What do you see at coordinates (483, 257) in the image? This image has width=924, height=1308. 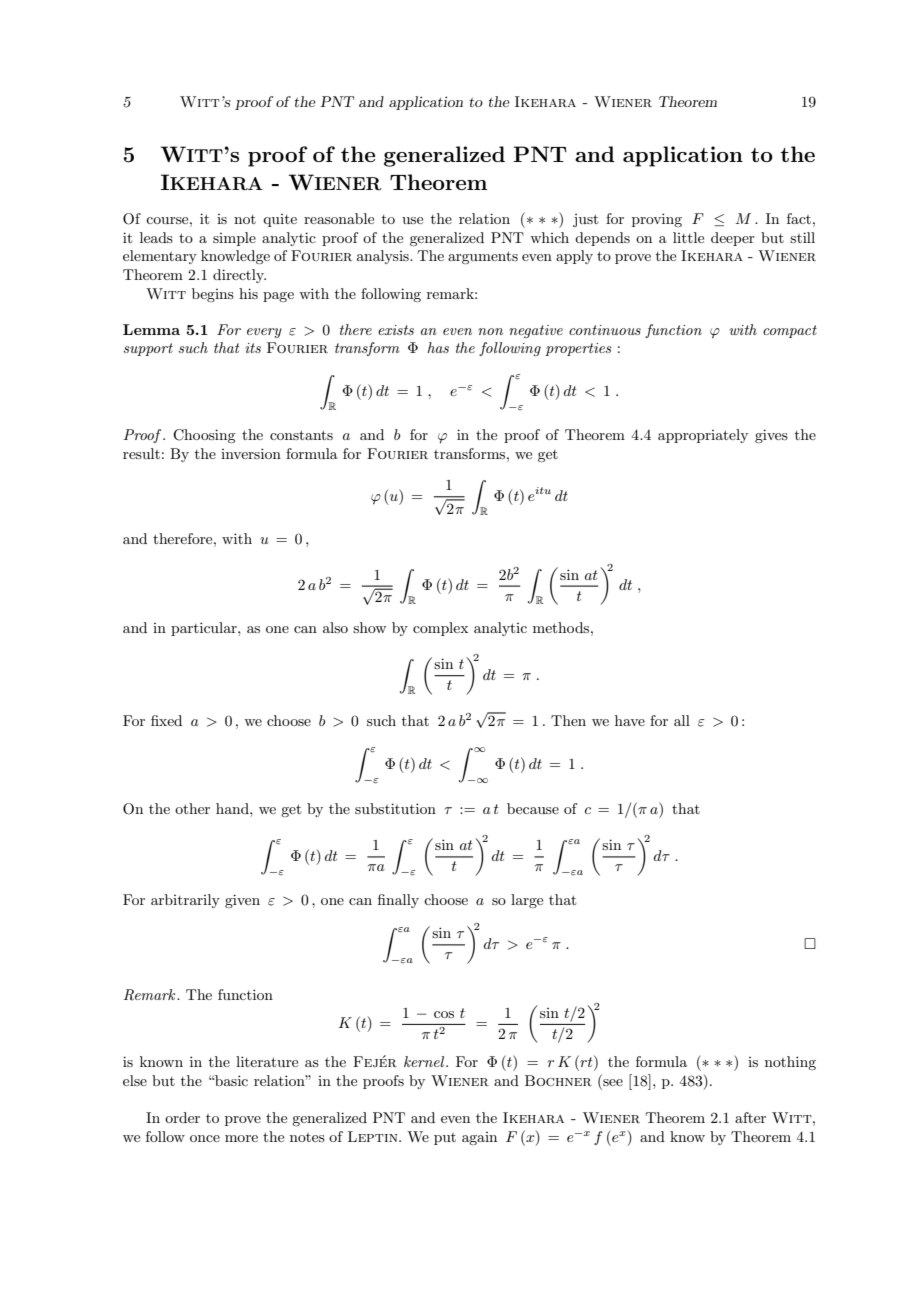 I see `arguments` at bounding box center [483, 257].
